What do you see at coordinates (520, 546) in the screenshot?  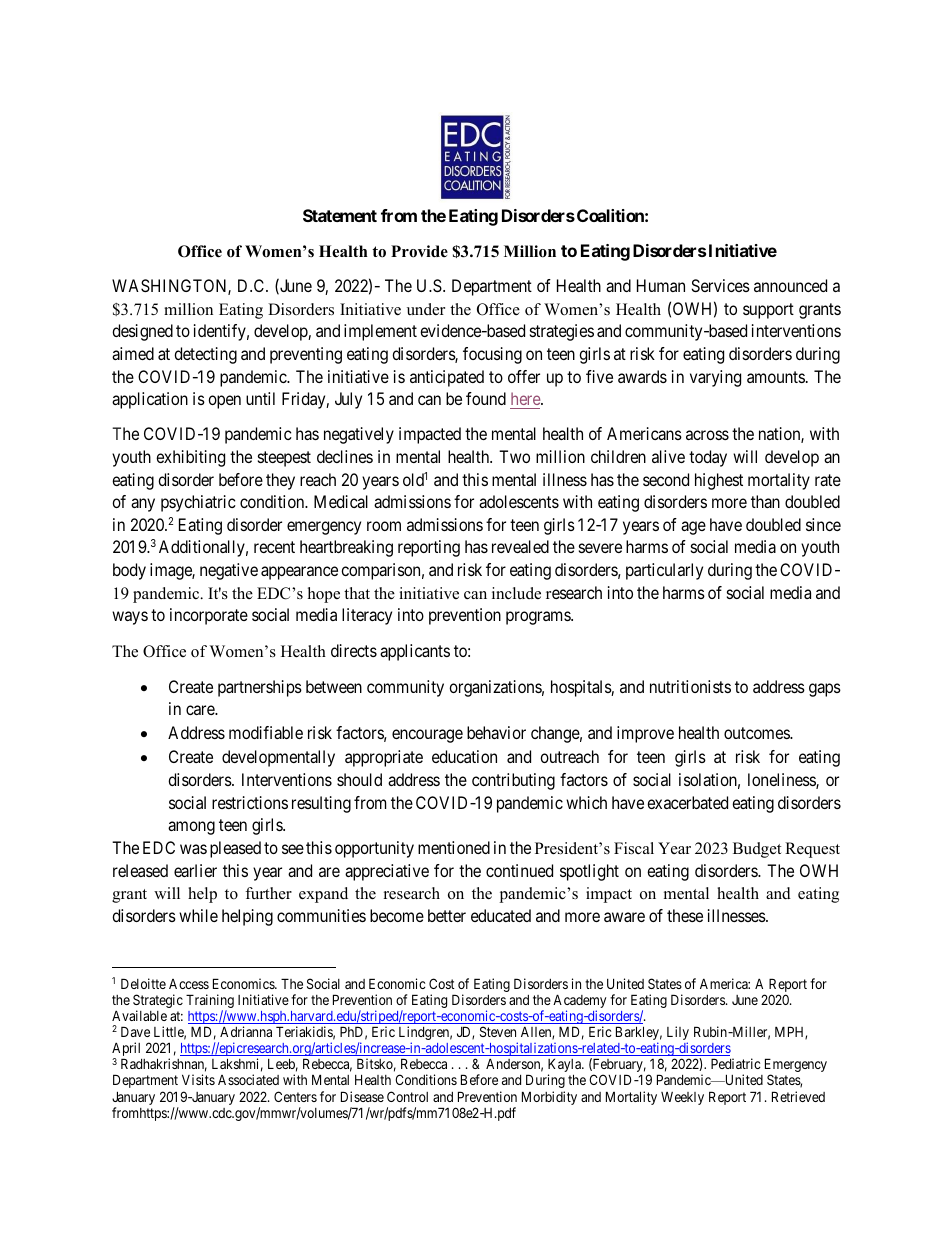 I see `revealed` at bounding box center [520, 546].
